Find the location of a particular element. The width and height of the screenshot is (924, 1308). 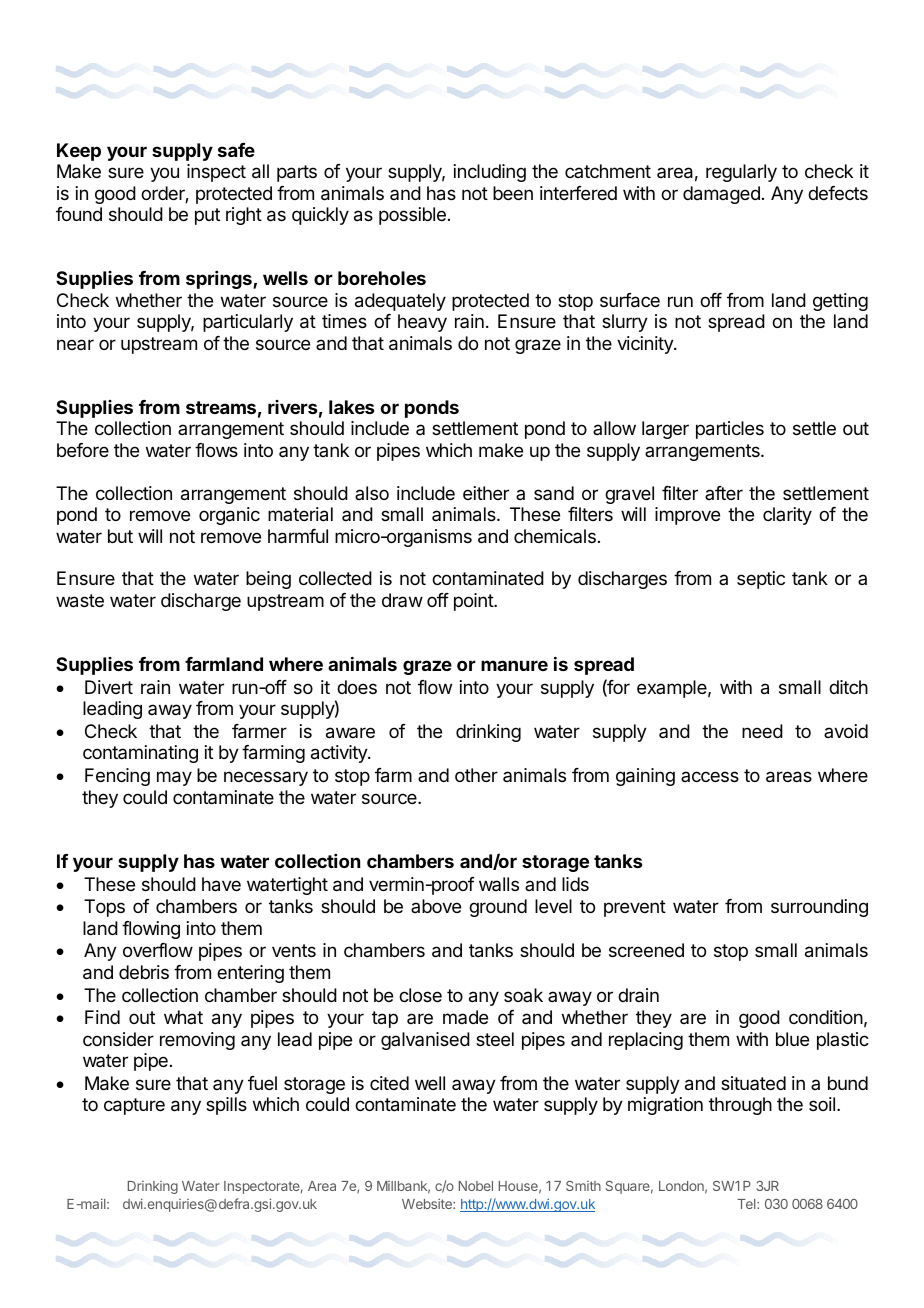

above is located at coordinates (436, 906).
